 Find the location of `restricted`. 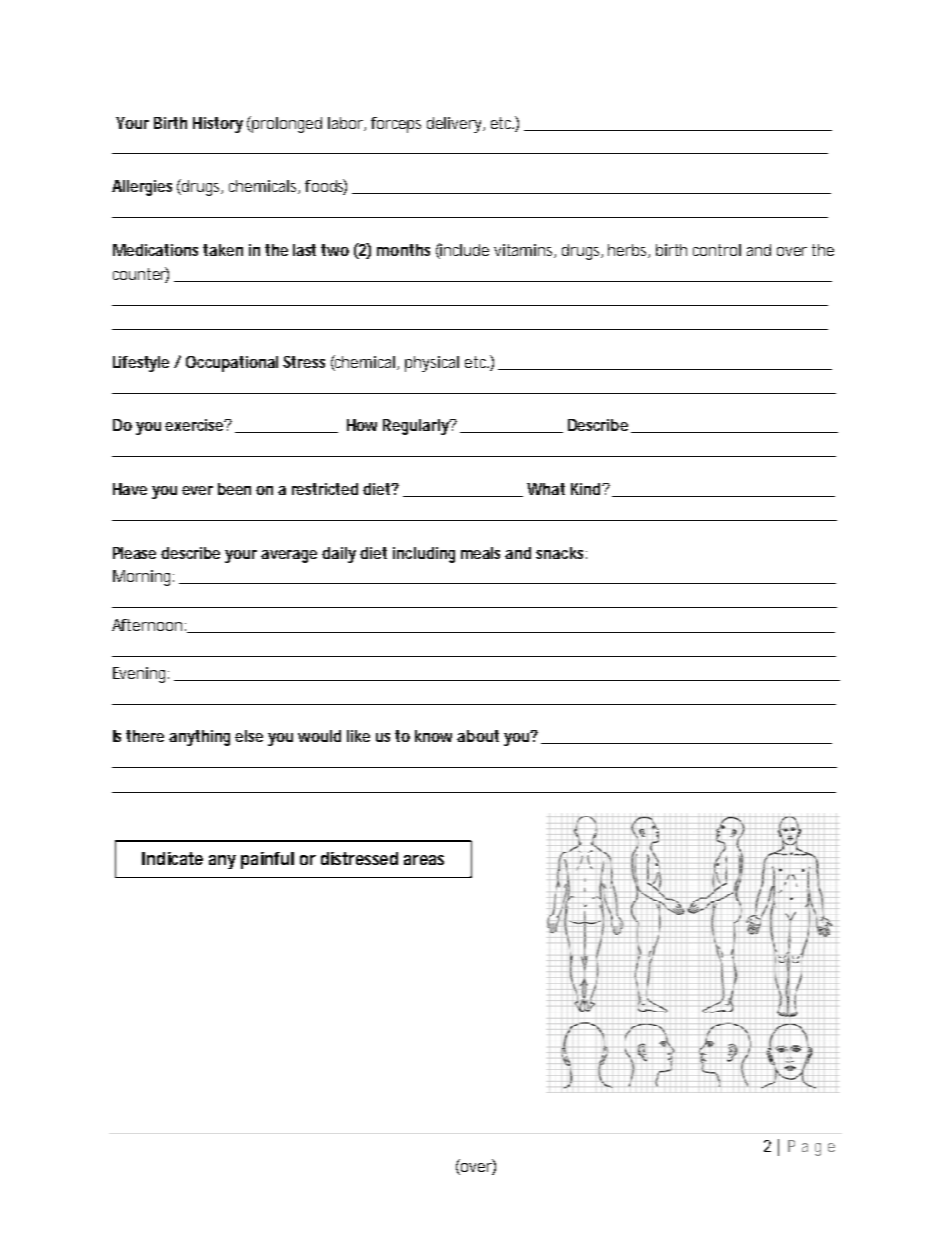

restricted is located at coordinates (325, 489).
